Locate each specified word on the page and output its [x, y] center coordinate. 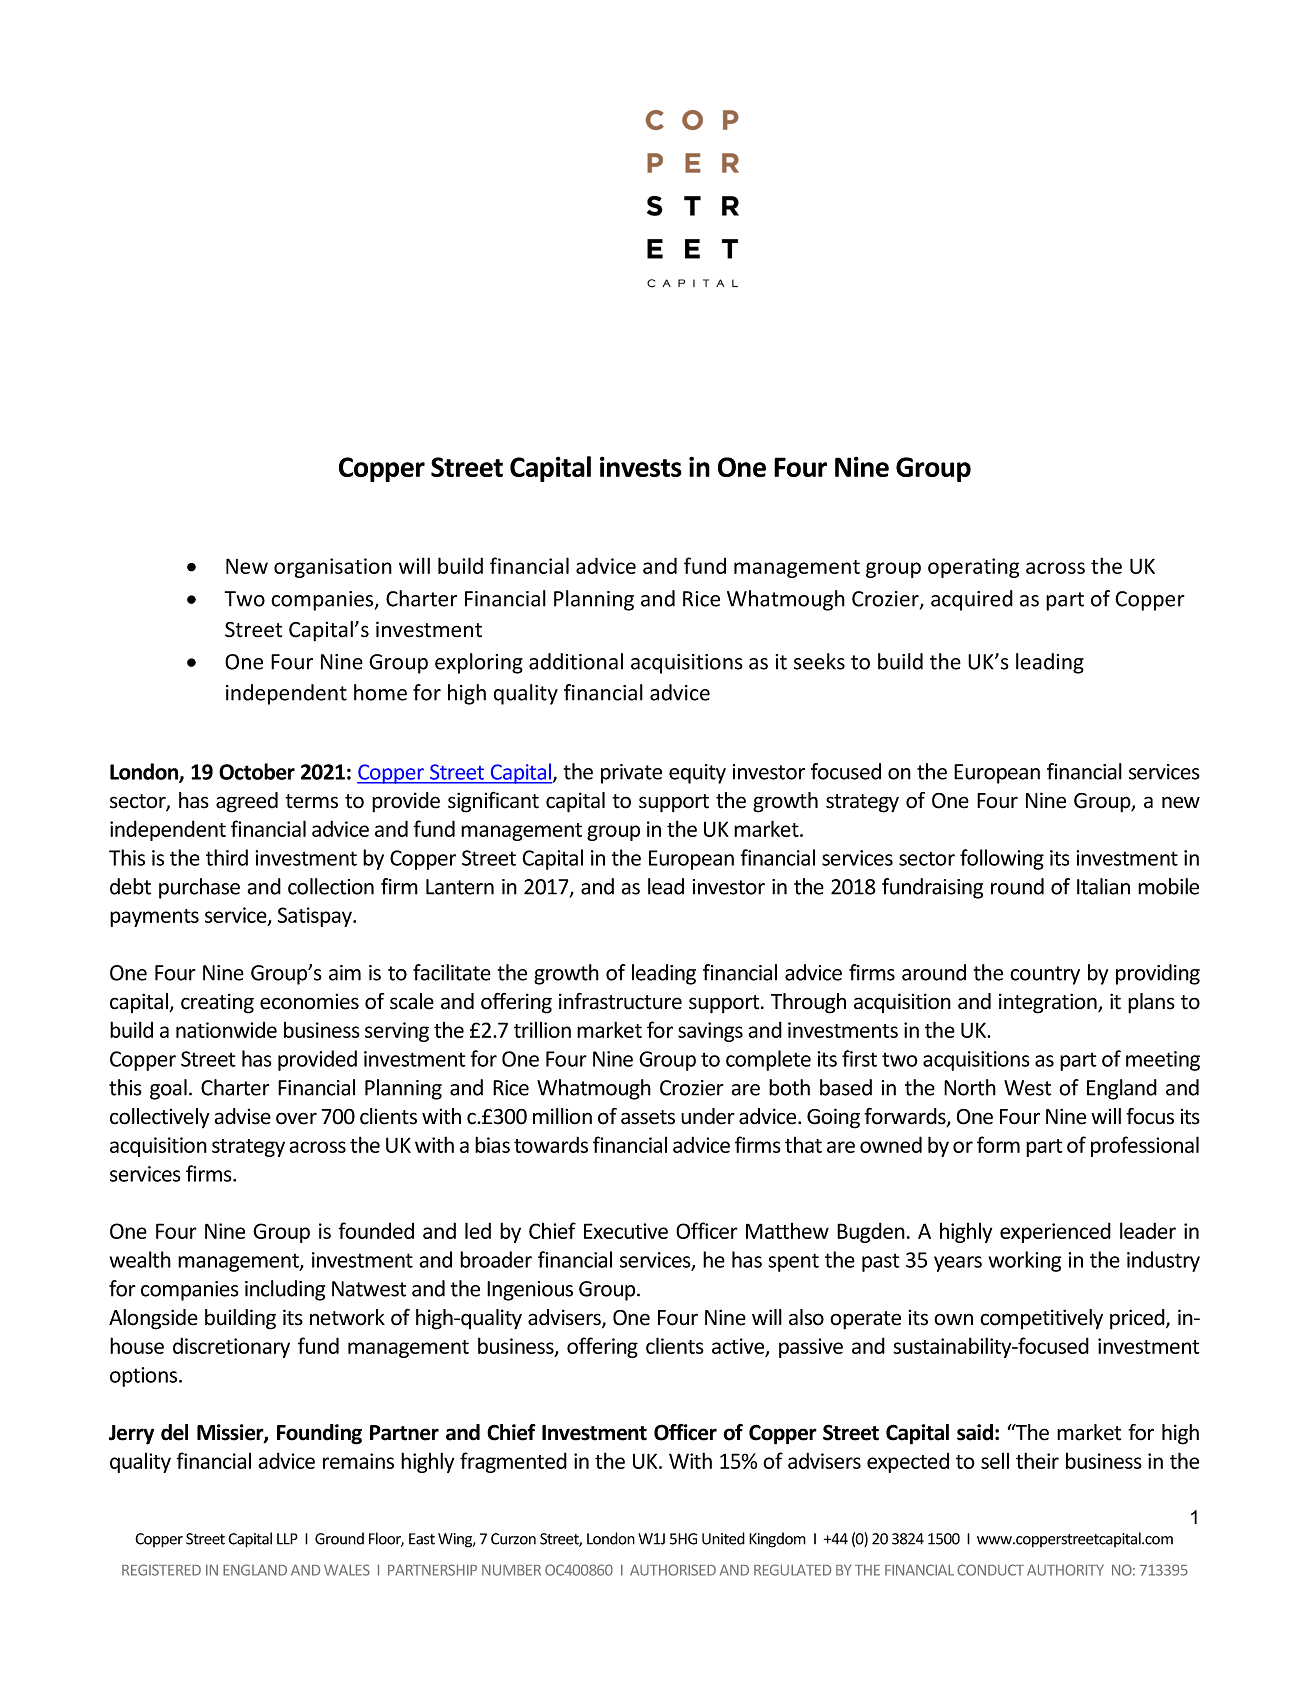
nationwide [226, 1029]
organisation [333, 568]
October [257, 771]
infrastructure [620, 1001]
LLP [287, 1539]
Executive [626, 1231]
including [285, 1290]
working [1025, 1261]
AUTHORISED [673, 1570]
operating [974, 568]
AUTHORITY [1065, 1570]
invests [641, 466]
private [631, 774]
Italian [1103, 886]
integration [1049, 1003]
